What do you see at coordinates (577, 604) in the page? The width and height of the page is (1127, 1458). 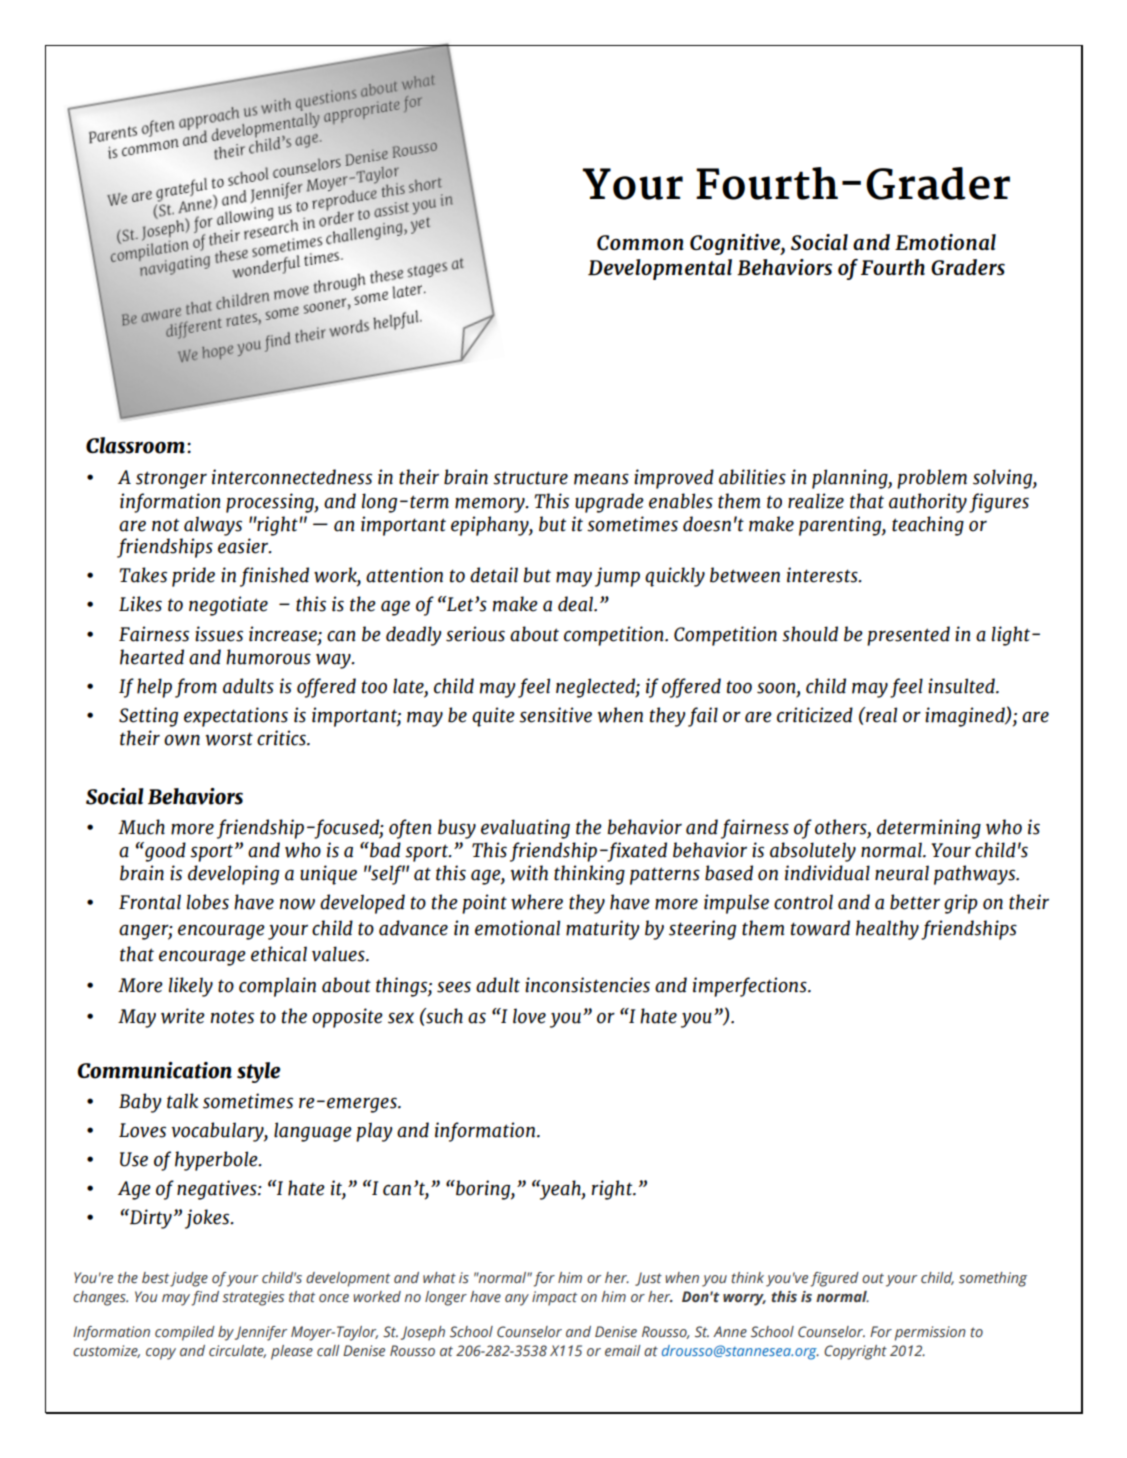 I see `deal` at bounding box center [577, 604].
